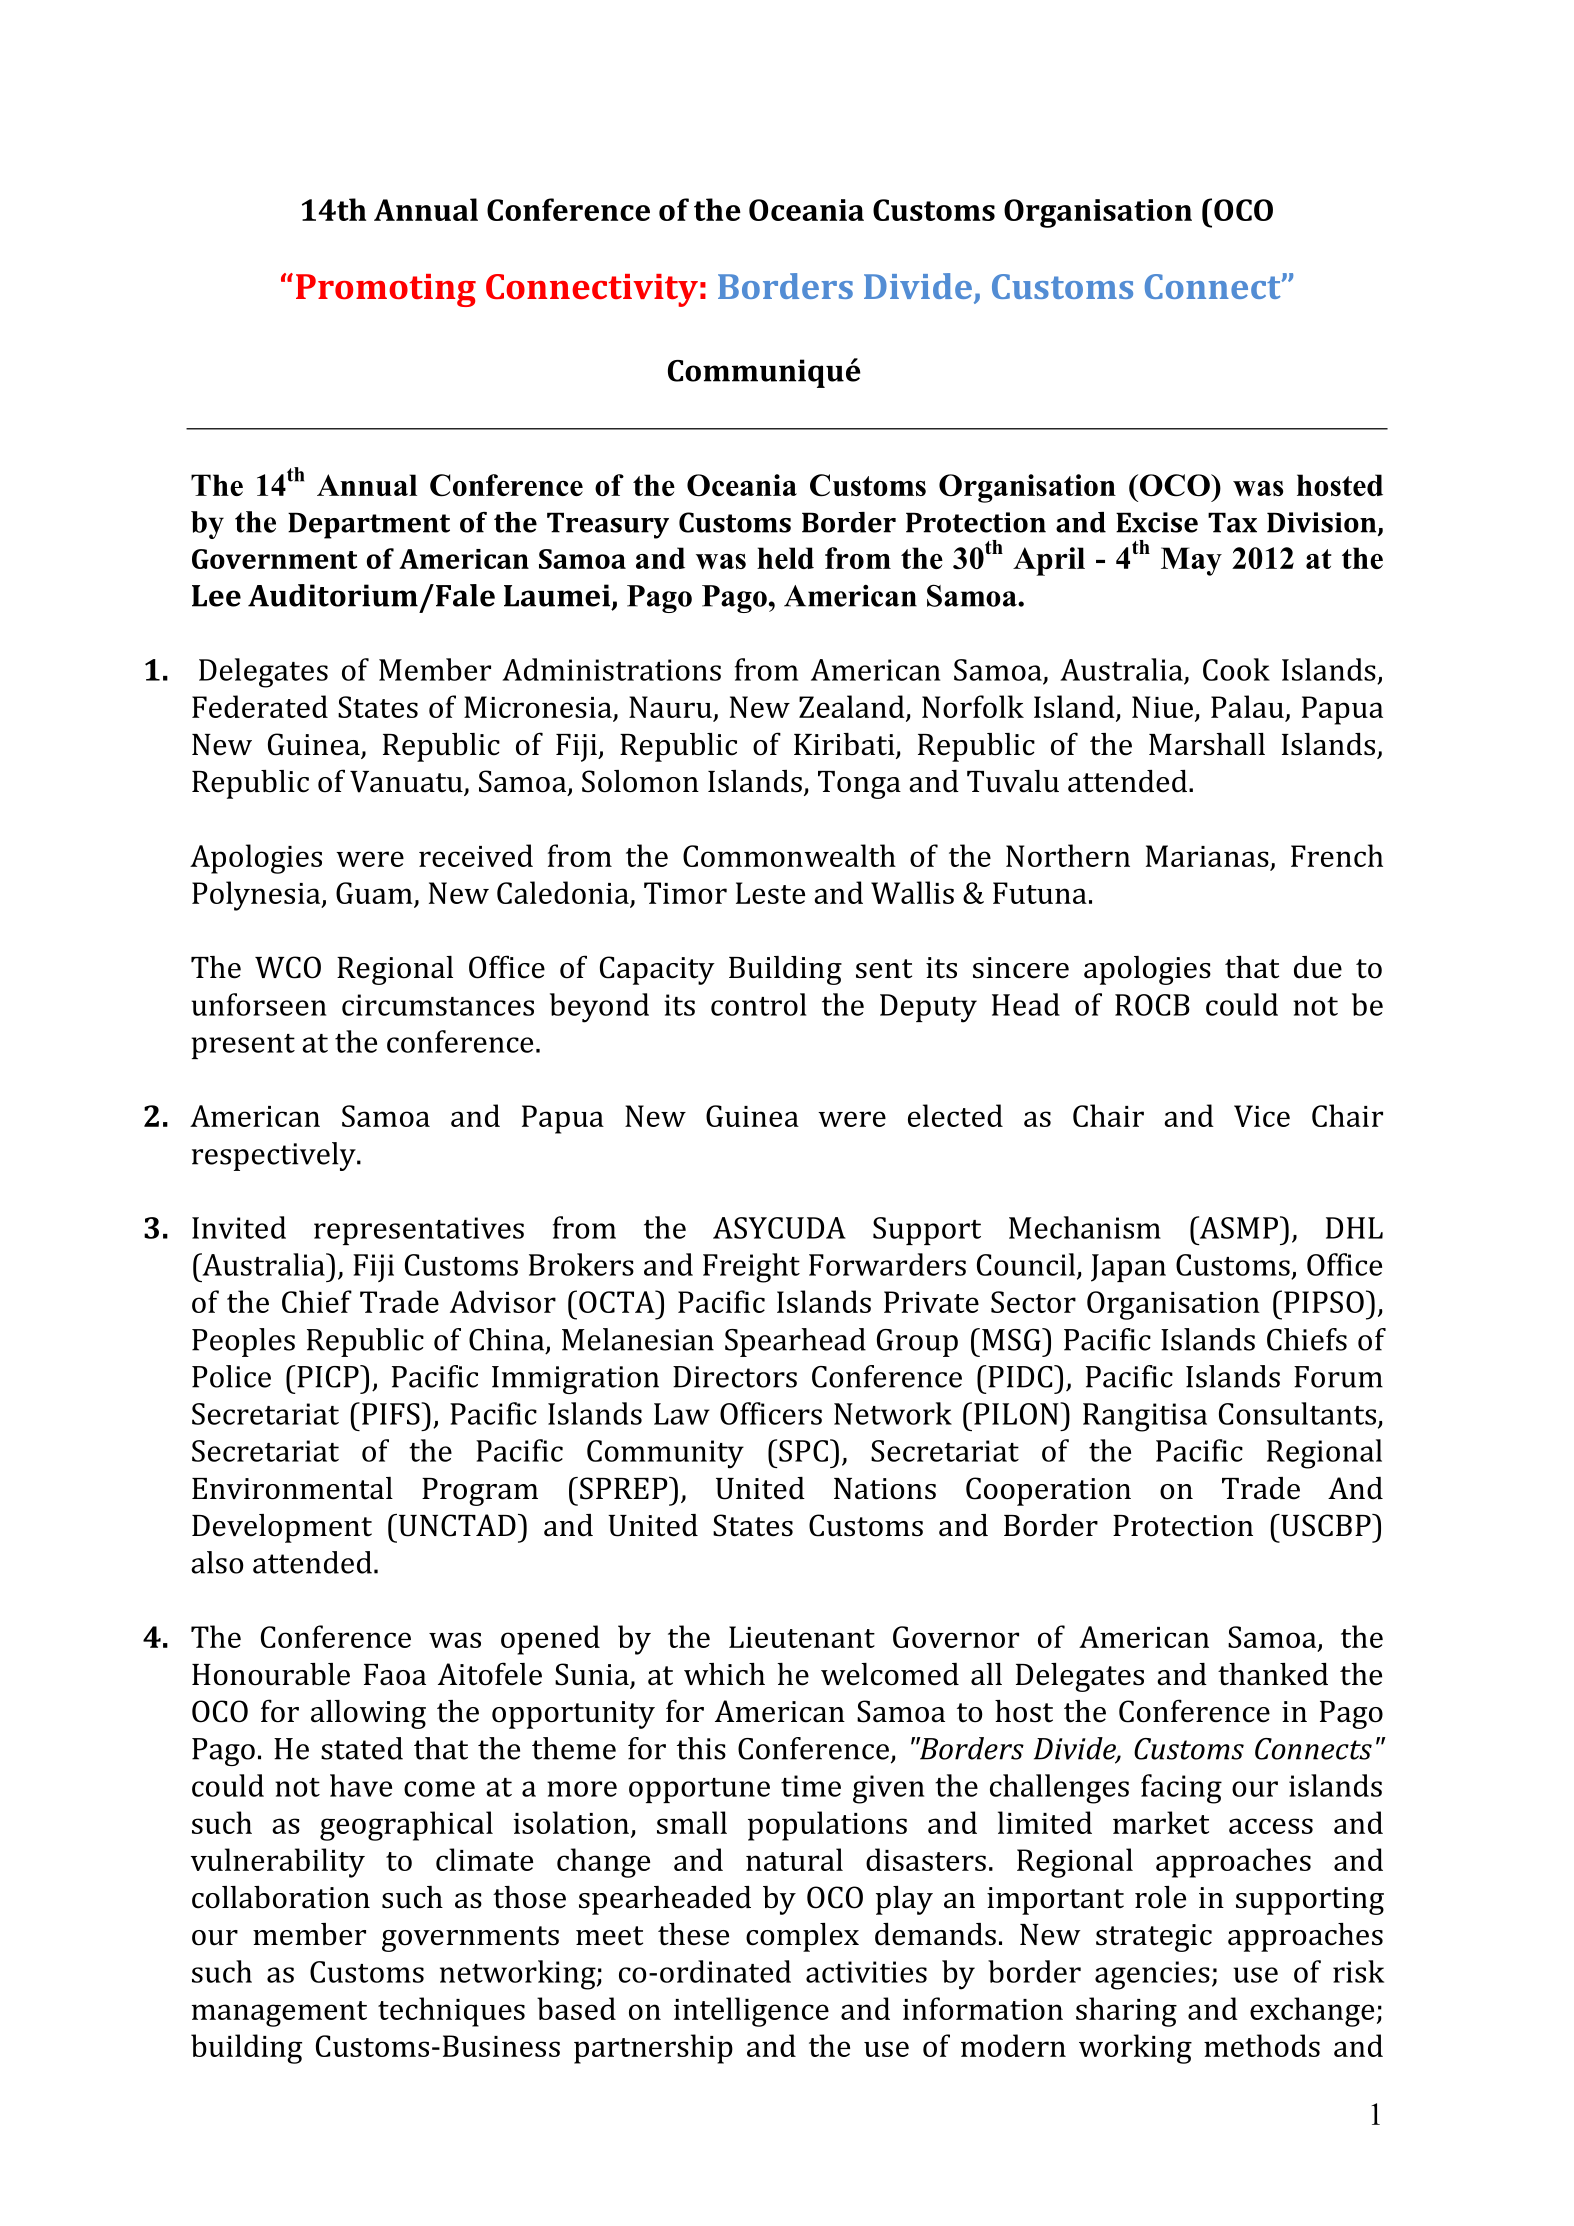  I want to click on management, so click(279, 2014).
